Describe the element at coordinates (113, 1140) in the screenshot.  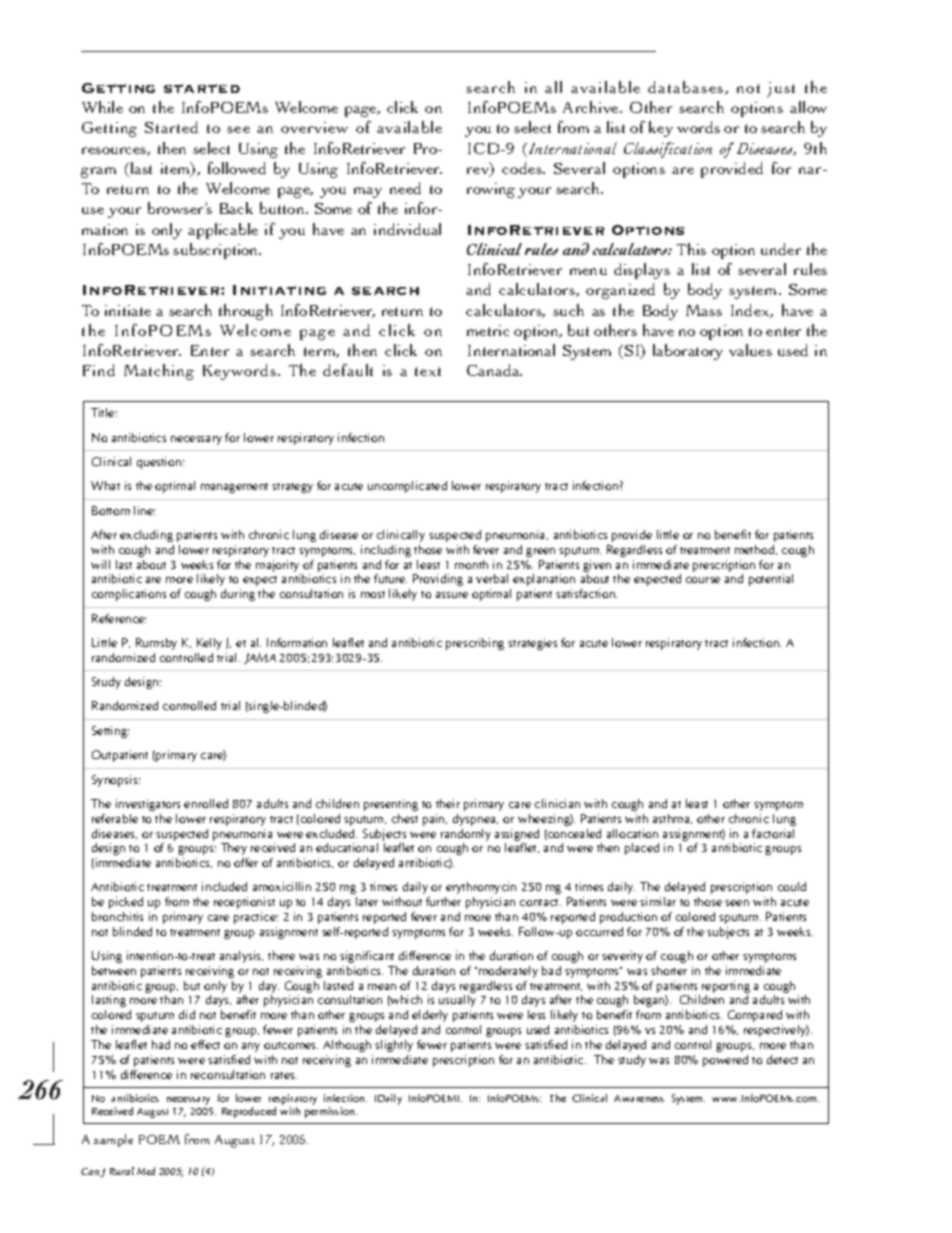
I see `sample` at that location.
